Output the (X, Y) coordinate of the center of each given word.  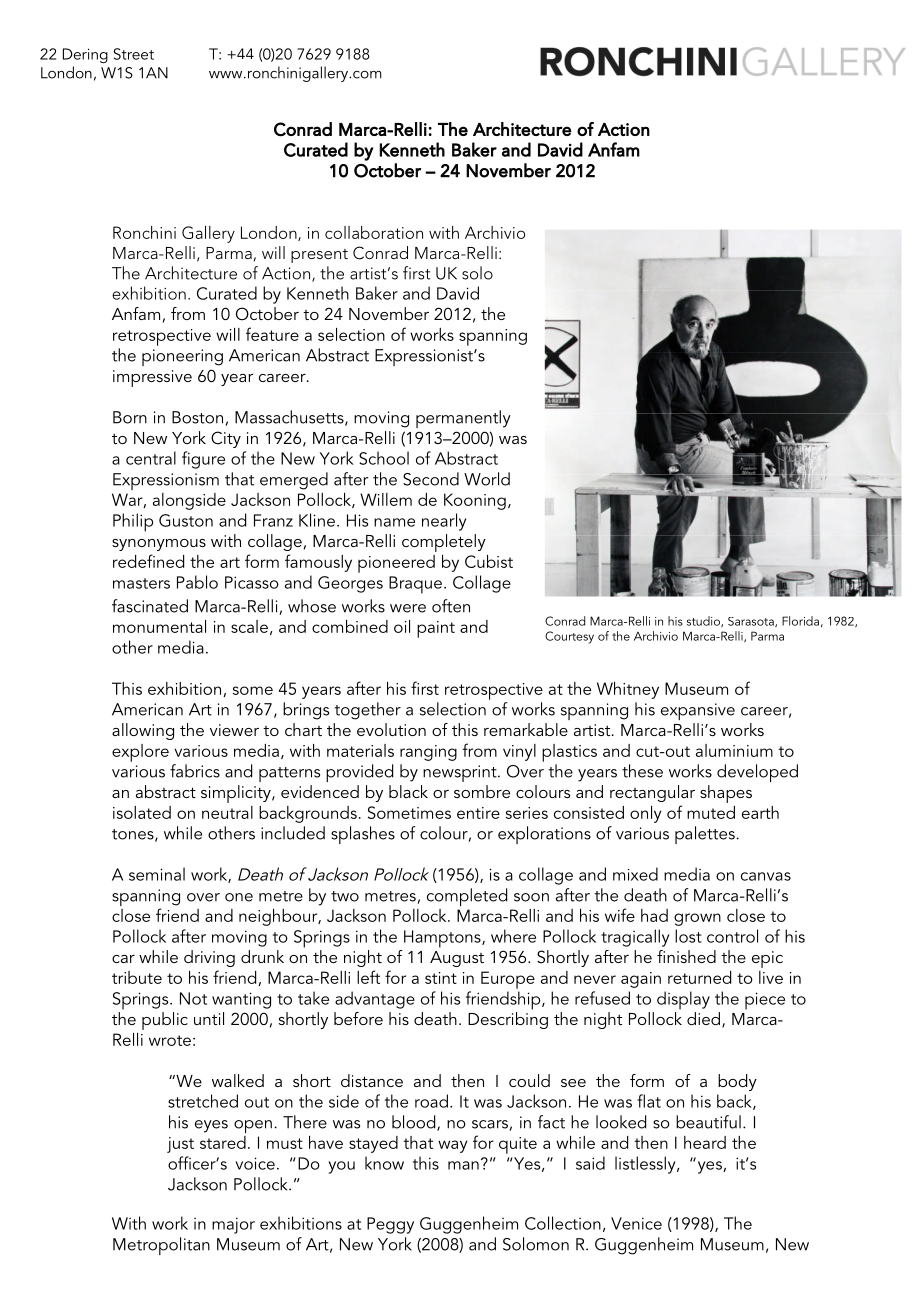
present (319, 256)
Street (134, 54)
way (453, 1146)
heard (705, 1142)
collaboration (374, 232)
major (233, 1225)
